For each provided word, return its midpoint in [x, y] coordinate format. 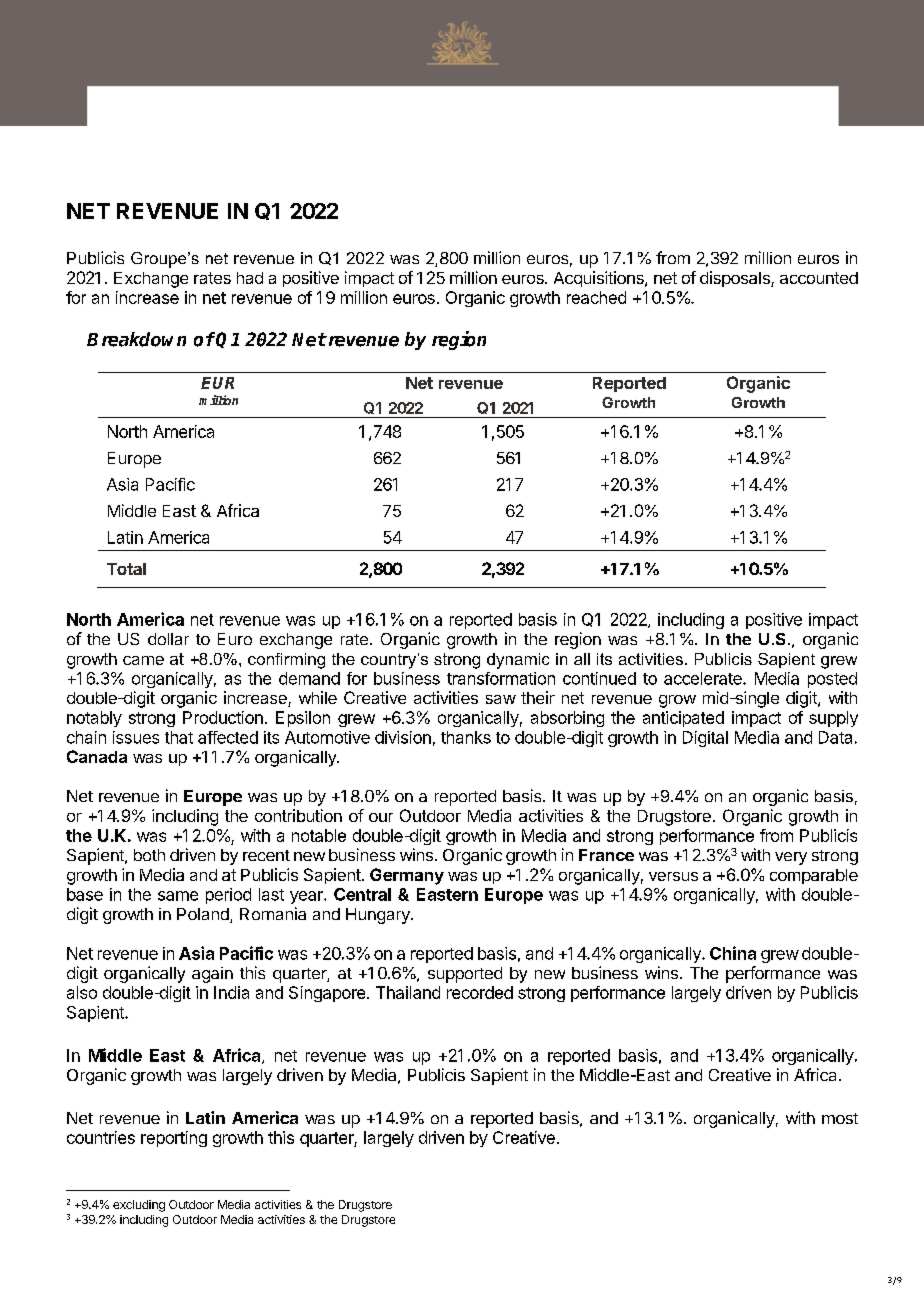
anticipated [683, 719]
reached [596, 297]
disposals [736, 279]
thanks [466, 737]
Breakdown [136, 339]
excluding [139, 1206]
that [179, 737]
